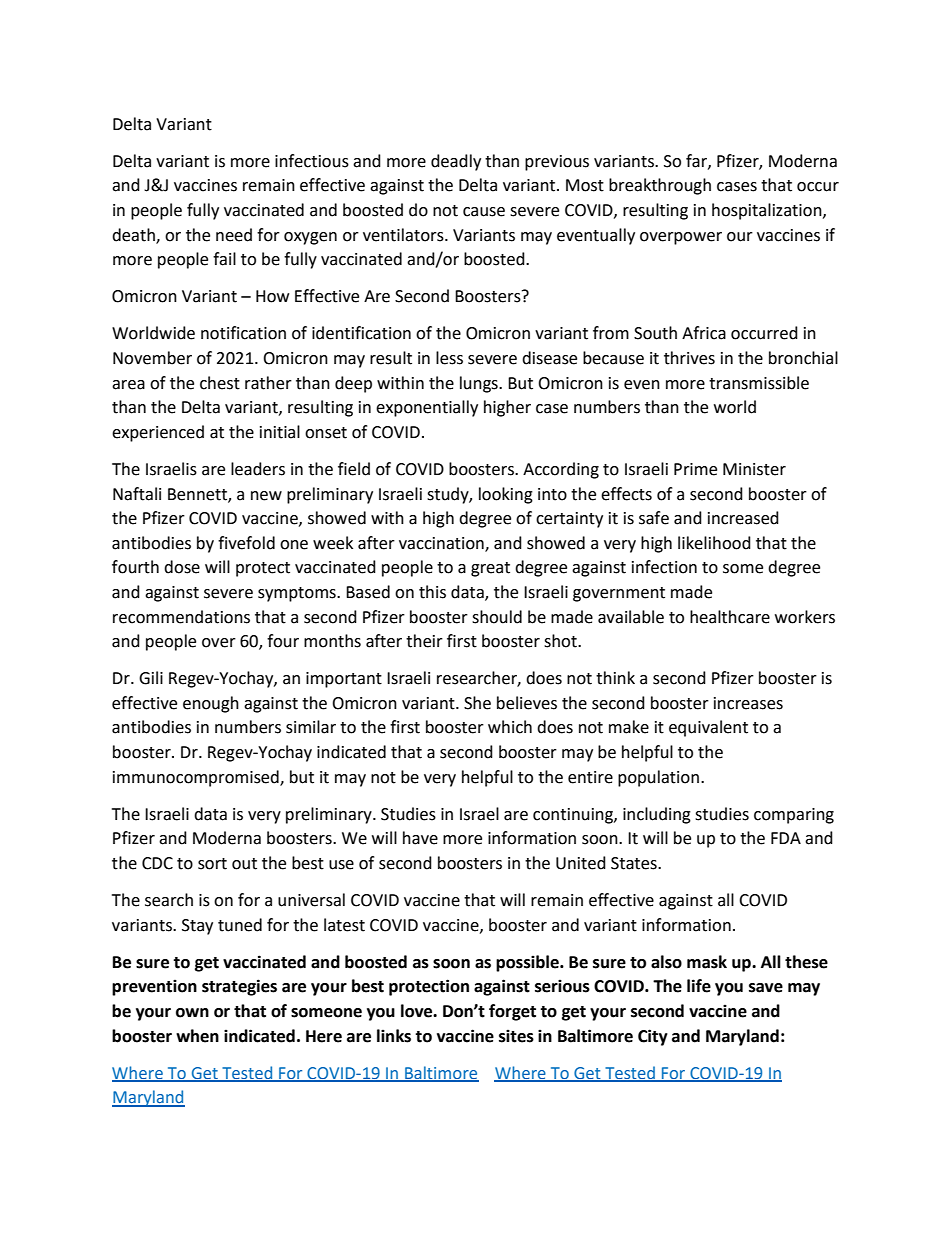 The height and width of the screenshot is (1233, 952). What do you see at coordinates (512, 1012) in the screenshot?
I see `forget` at bounding box center [512, 1012].
